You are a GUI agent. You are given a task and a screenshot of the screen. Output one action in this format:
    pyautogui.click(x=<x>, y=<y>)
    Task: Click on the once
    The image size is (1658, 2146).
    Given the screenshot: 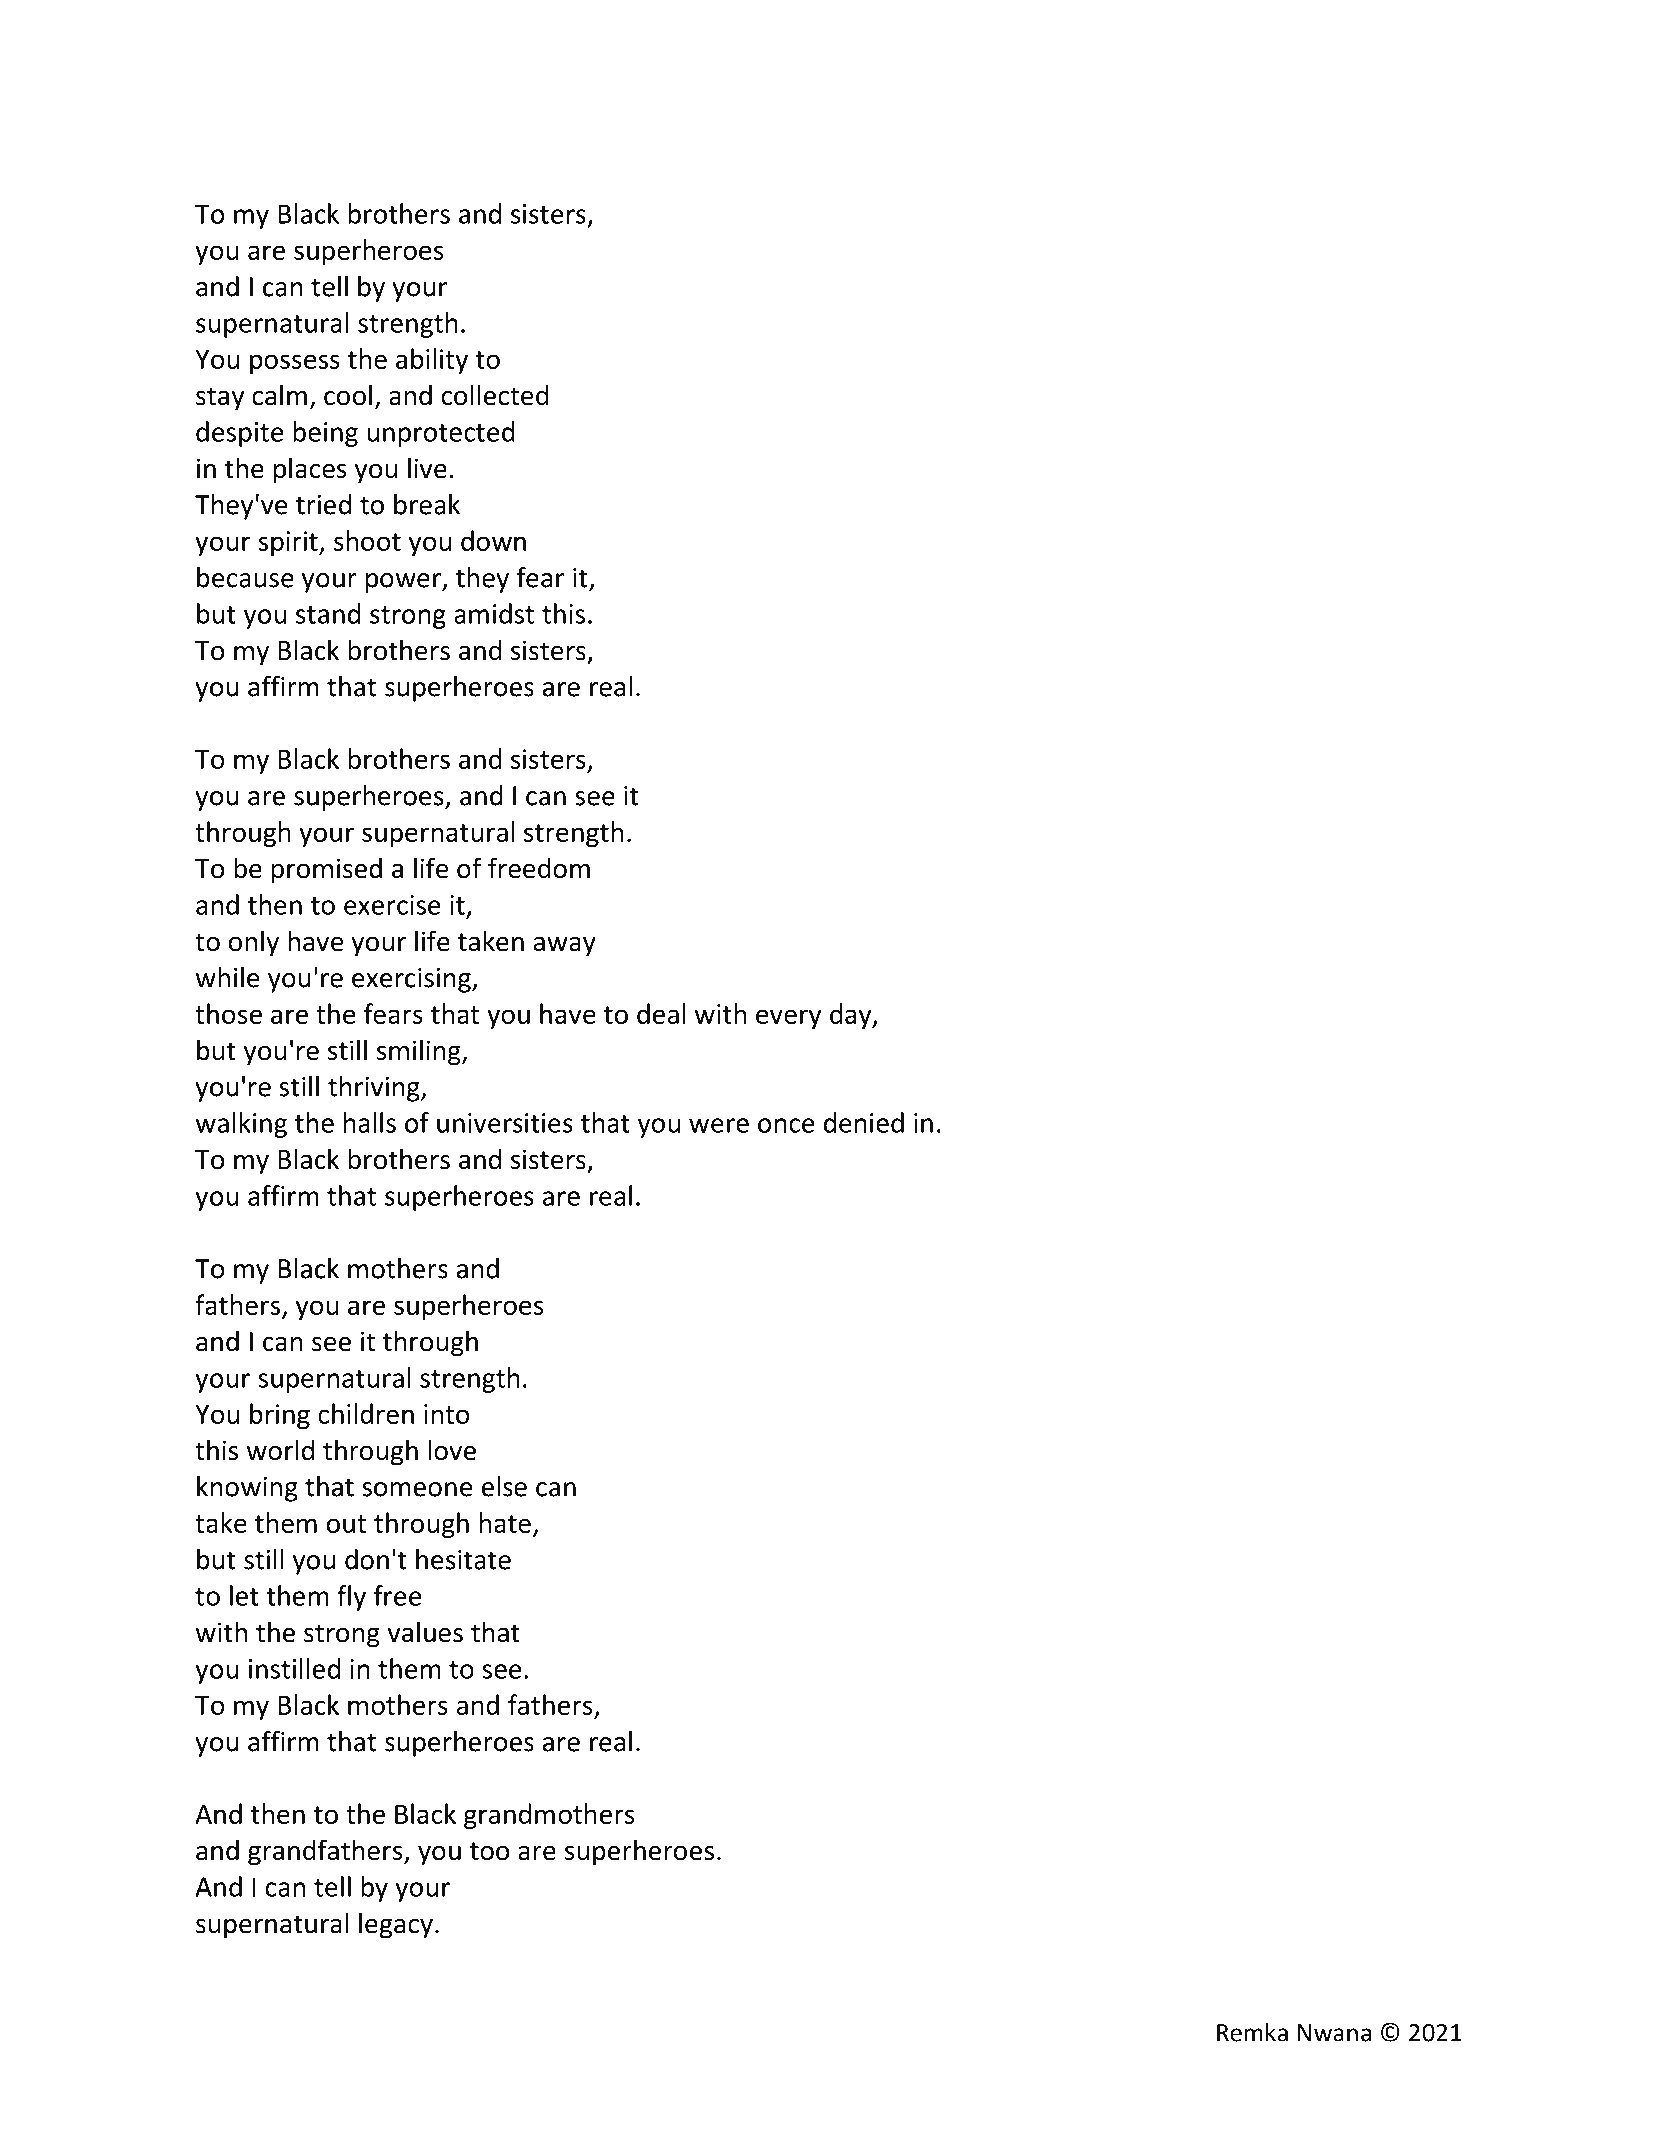 What is the action you would take?
    pyautogui.click(x=786, y=1125)
